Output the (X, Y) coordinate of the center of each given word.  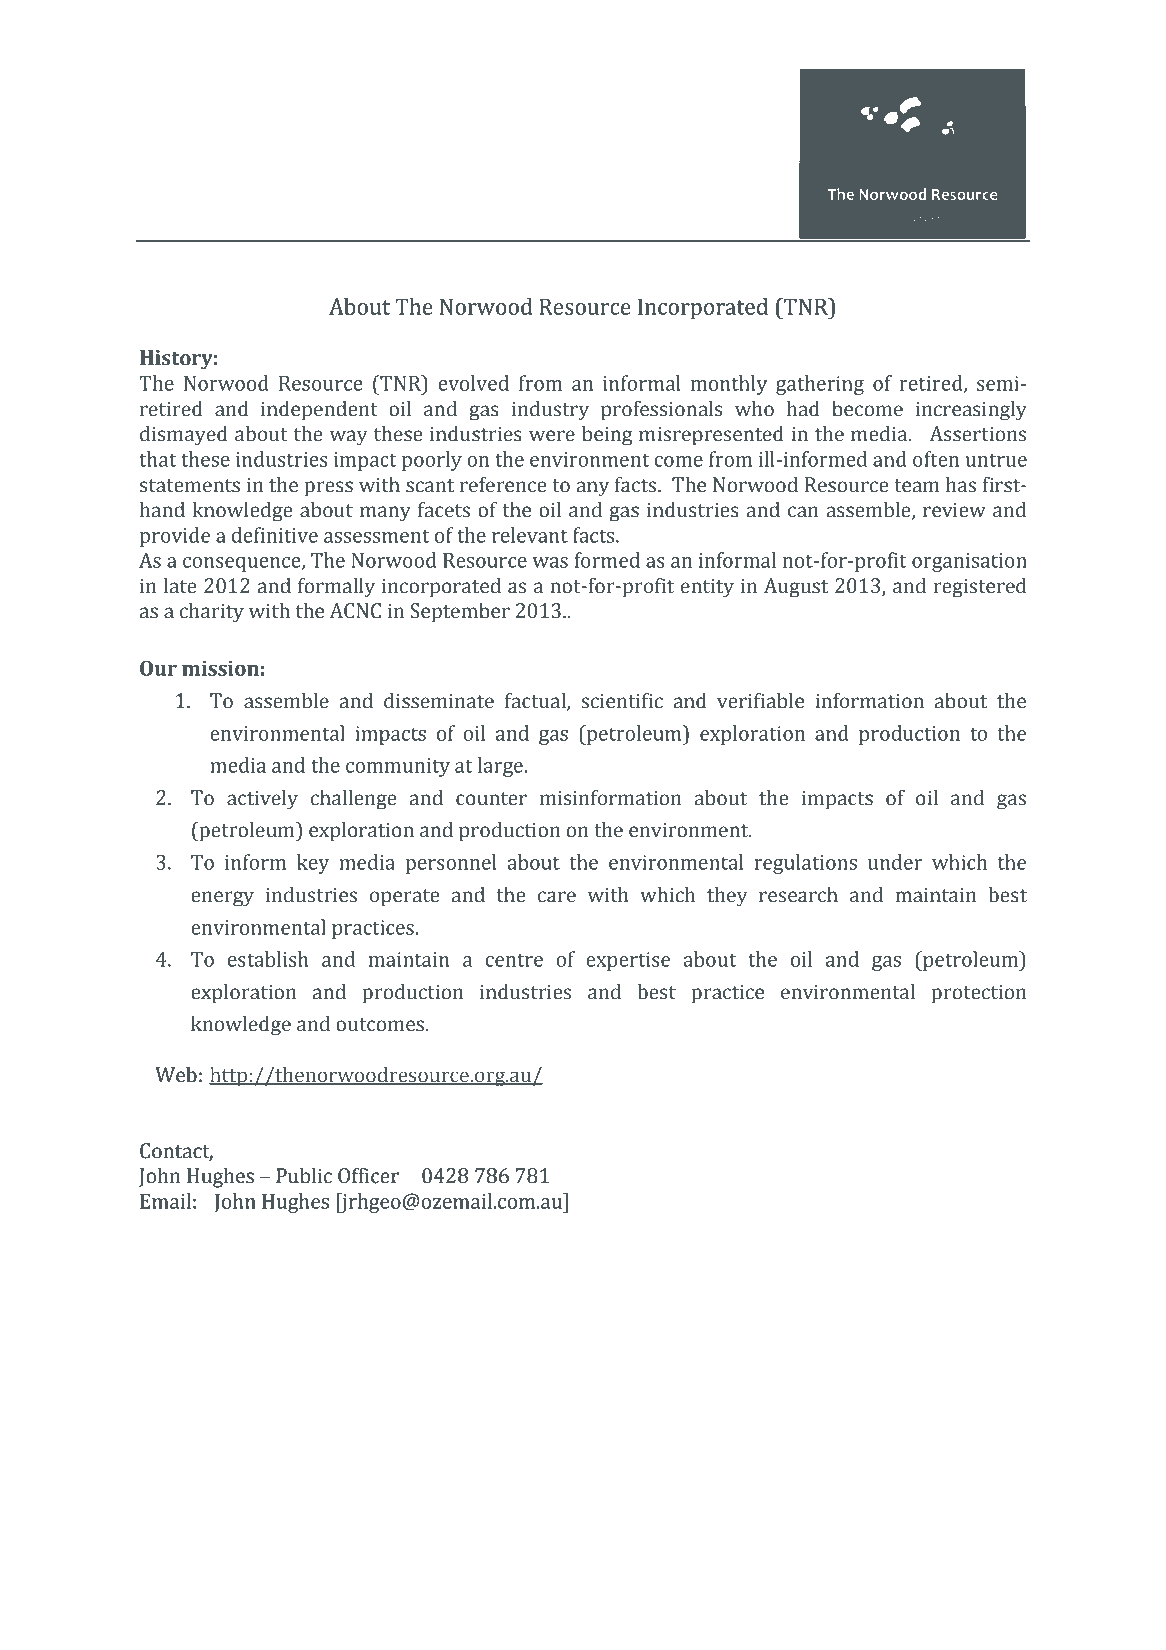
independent (319, 411)
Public (304, 1175)
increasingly (971, 411)
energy (222, 899)
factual (536, 701)
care (557, 897)
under (895, 862)
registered (980, 588)
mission (220, 668)
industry (550, 411)
